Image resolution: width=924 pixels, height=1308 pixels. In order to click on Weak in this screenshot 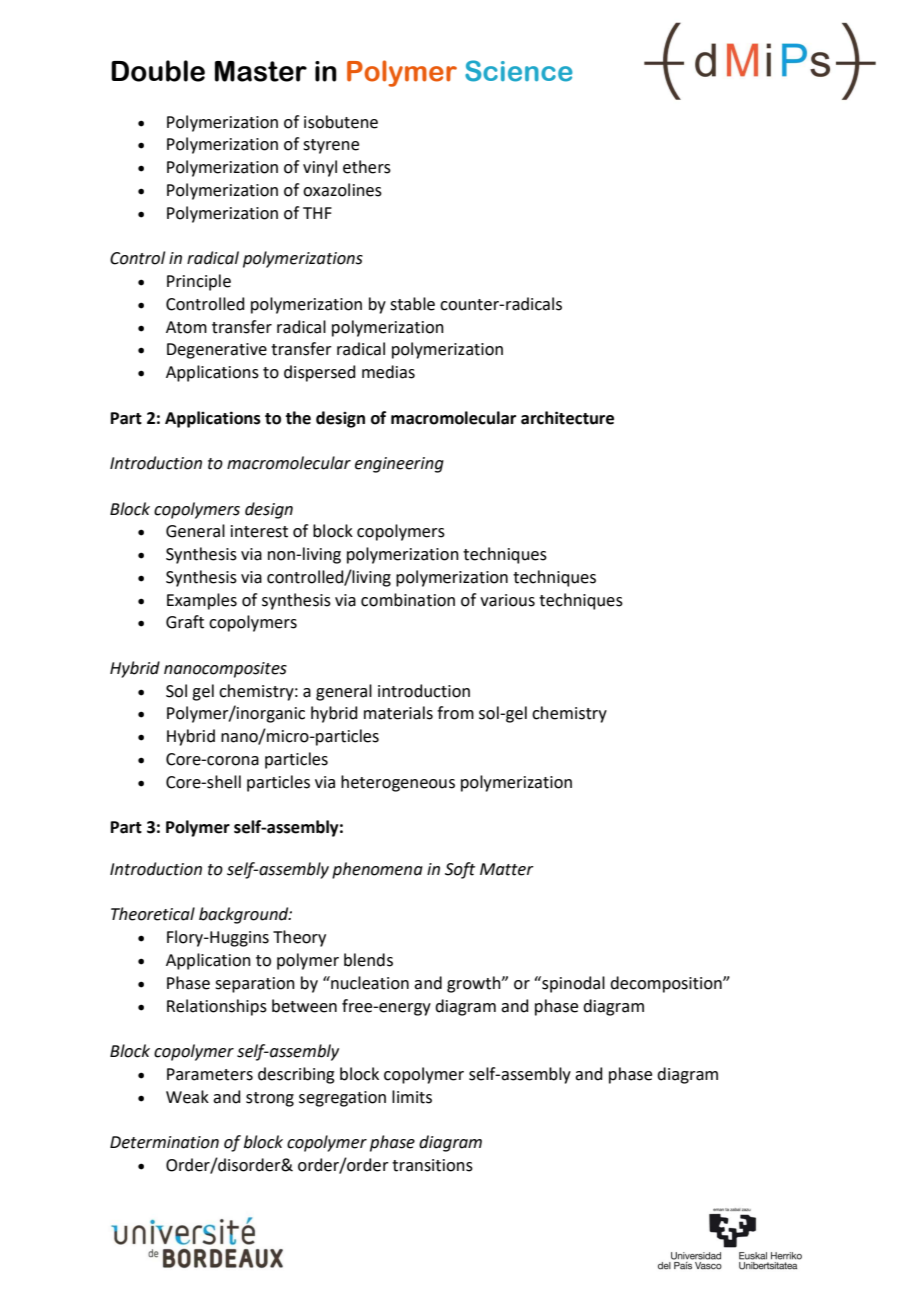, I will do `click(187, 1097)`.
